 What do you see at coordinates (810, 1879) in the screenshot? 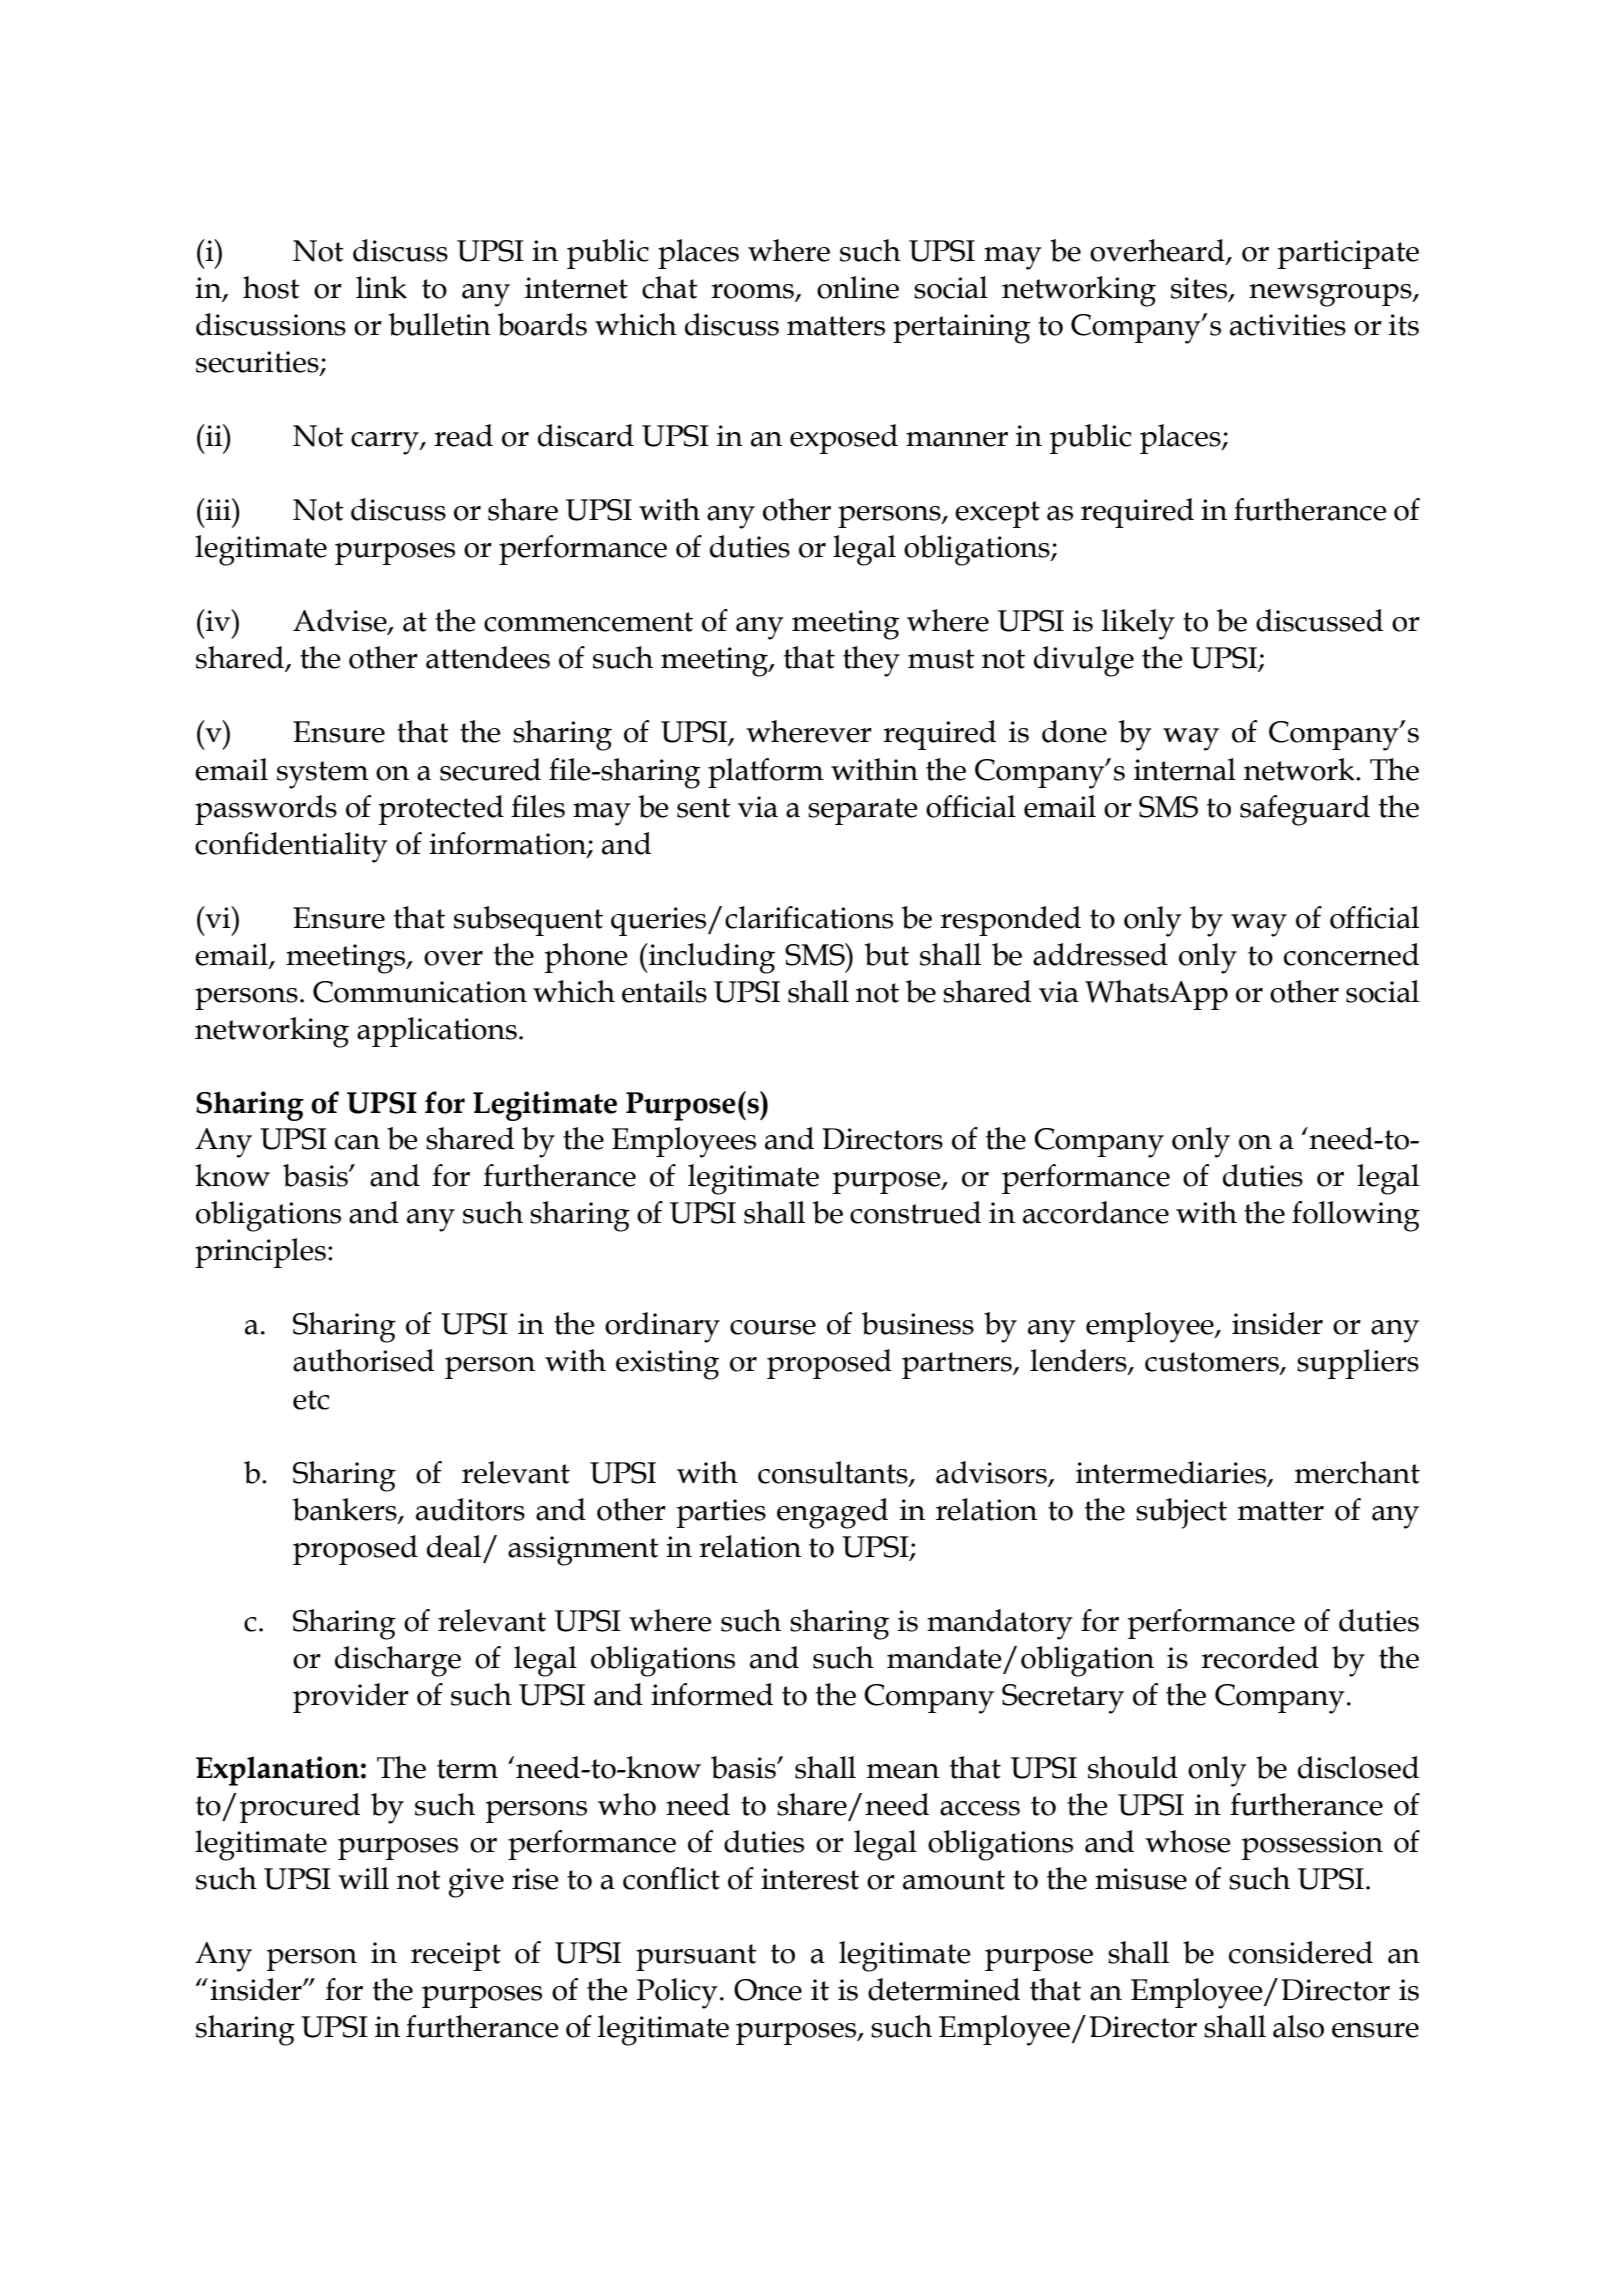
I see `interest` at bounding box center [810, 1879].
